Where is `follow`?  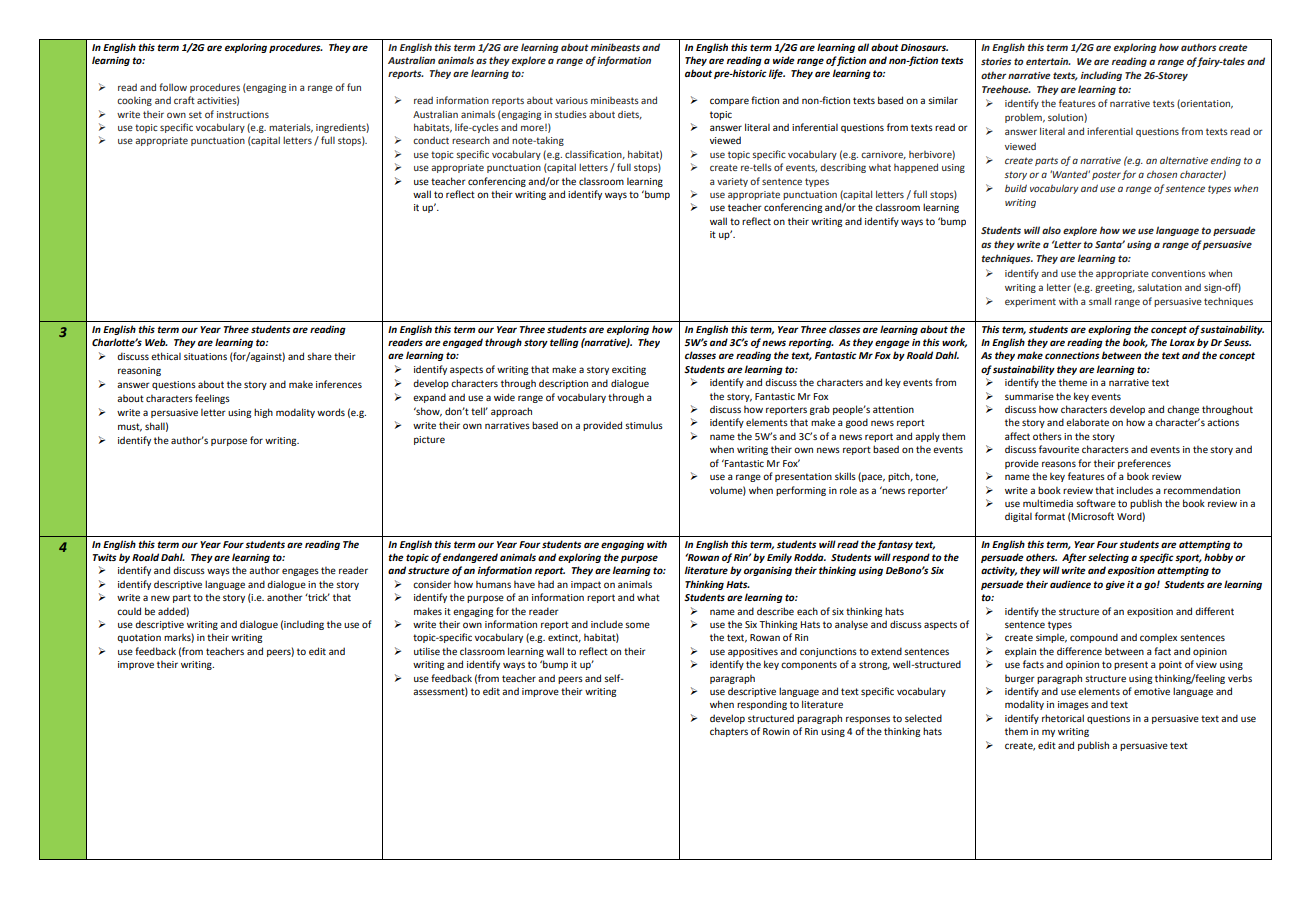 follow is located at coordinates (173, 87).
